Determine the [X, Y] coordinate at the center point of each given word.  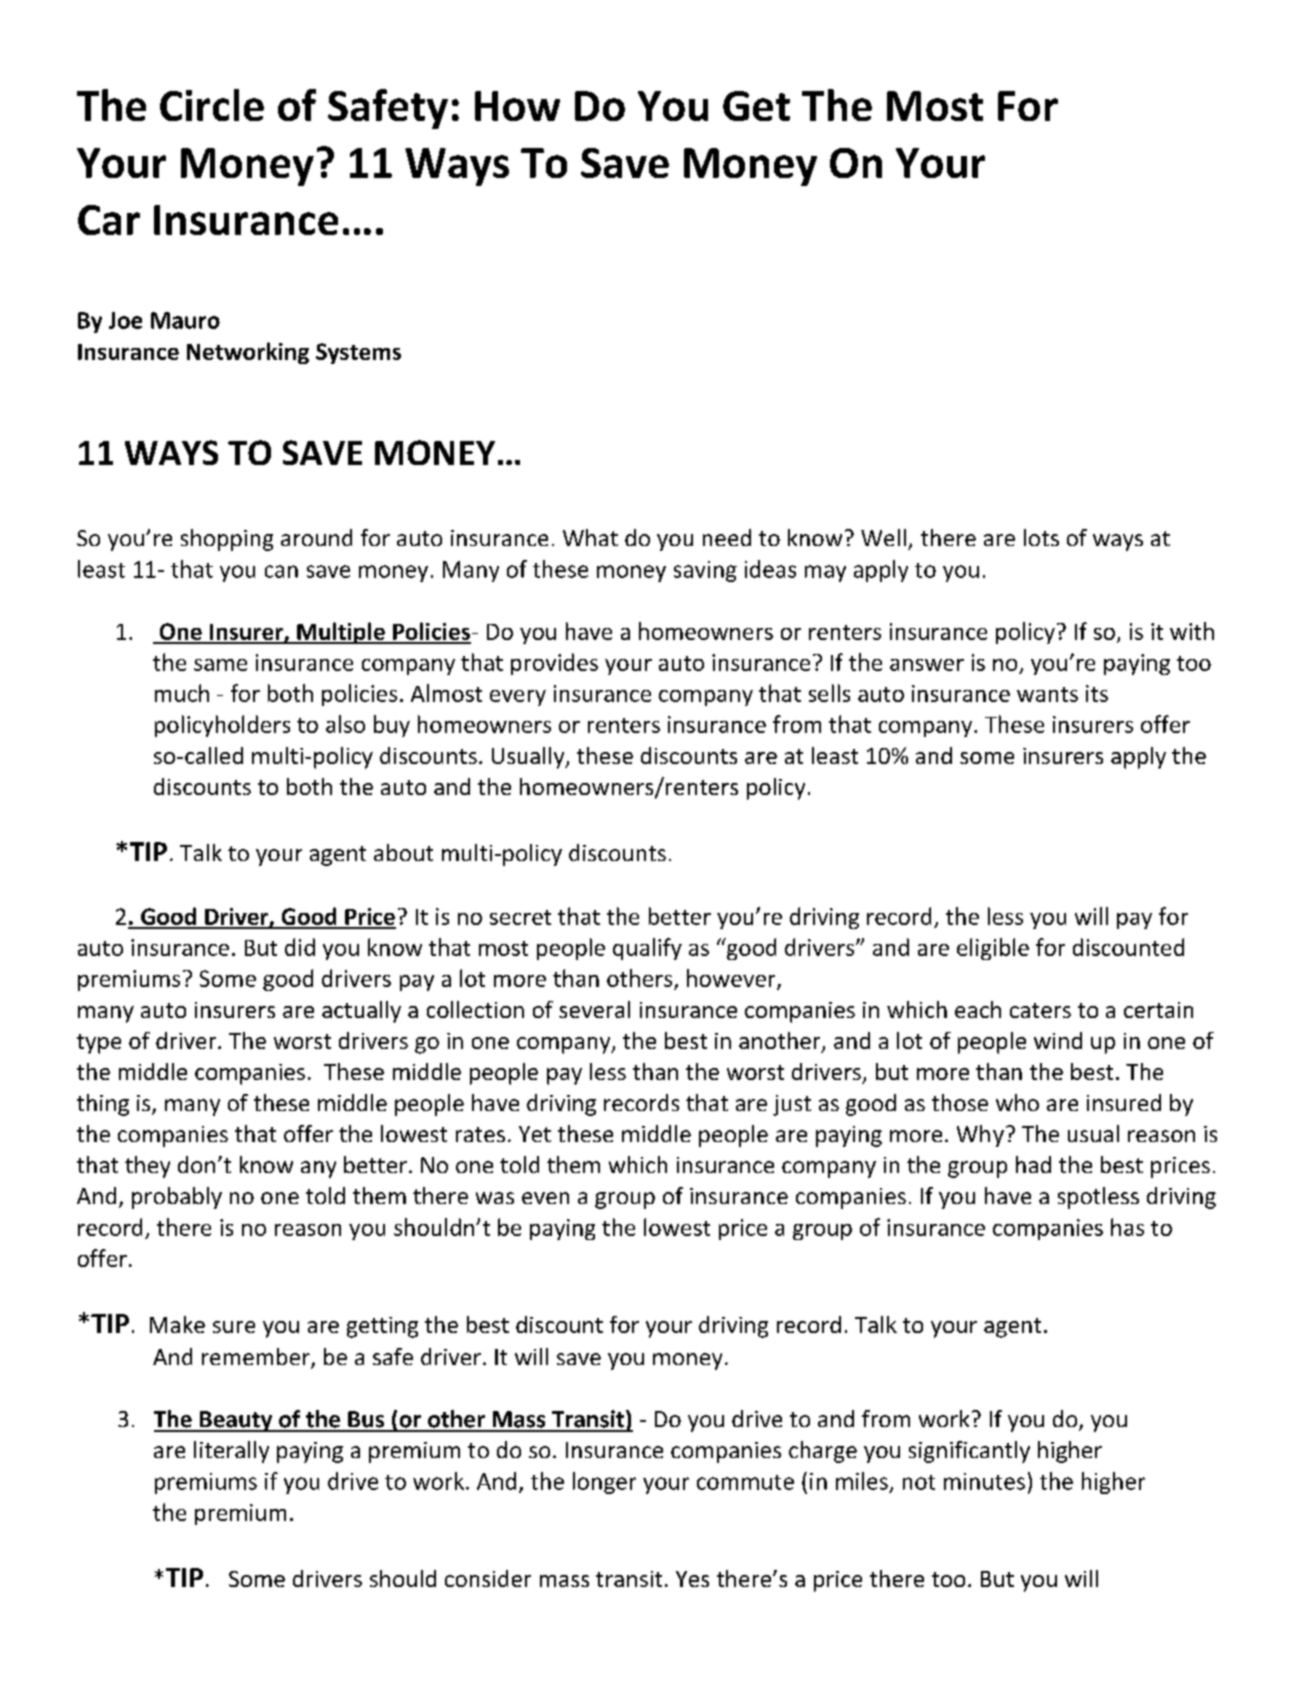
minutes [984, 1481]
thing [103, 1105]
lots [1041, 537]
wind [1058, 1040]
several [594, 1009]
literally [231, 1452]
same [220, 665]
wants [1047, 694]
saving [705, 571]
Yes [692, 1579]
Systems [358, 353]
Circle [212, 105]
